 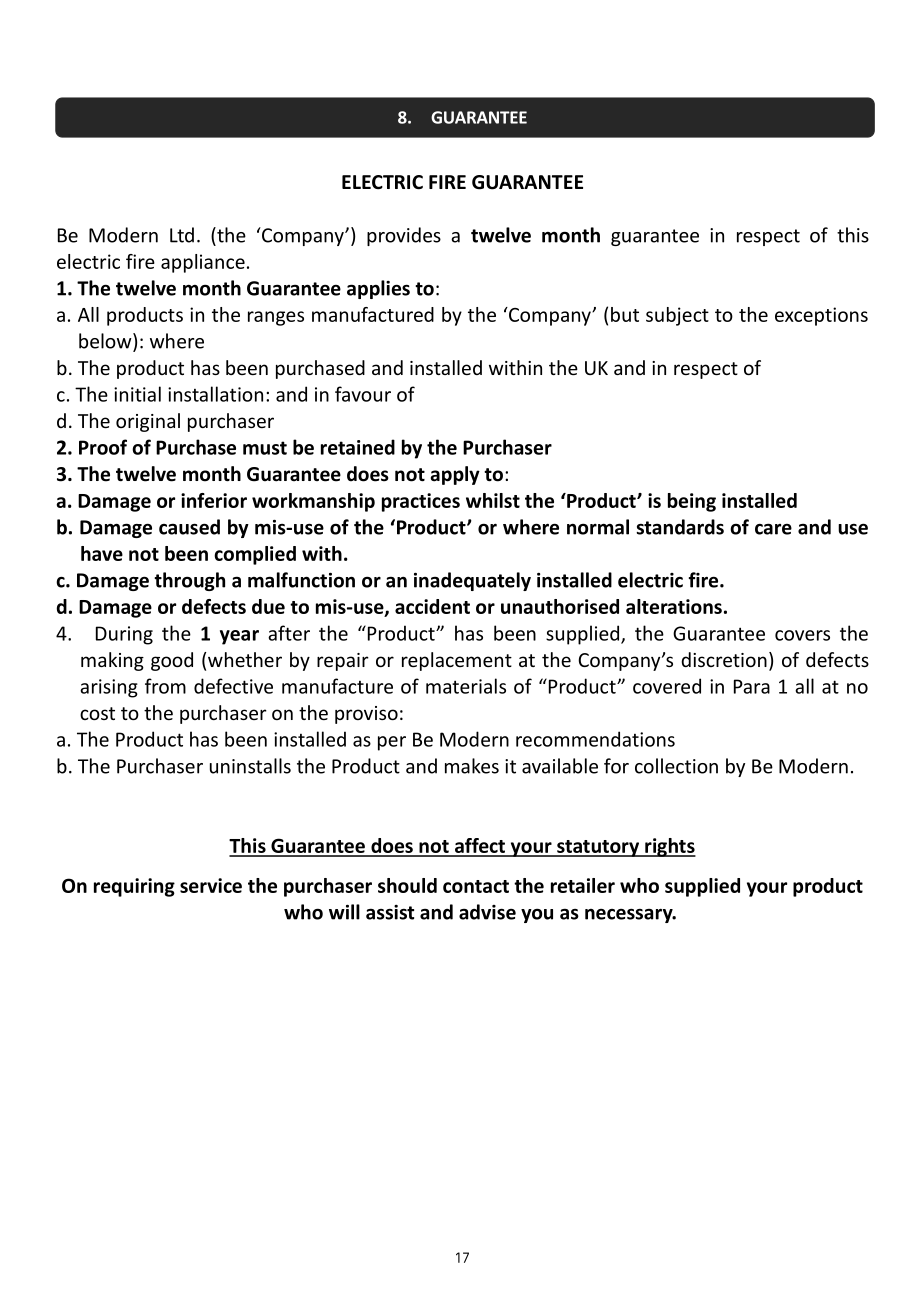 What do you see at coordinates (211, 885) in the screenshot?
I see `service` at bounding box center [211, 885].
